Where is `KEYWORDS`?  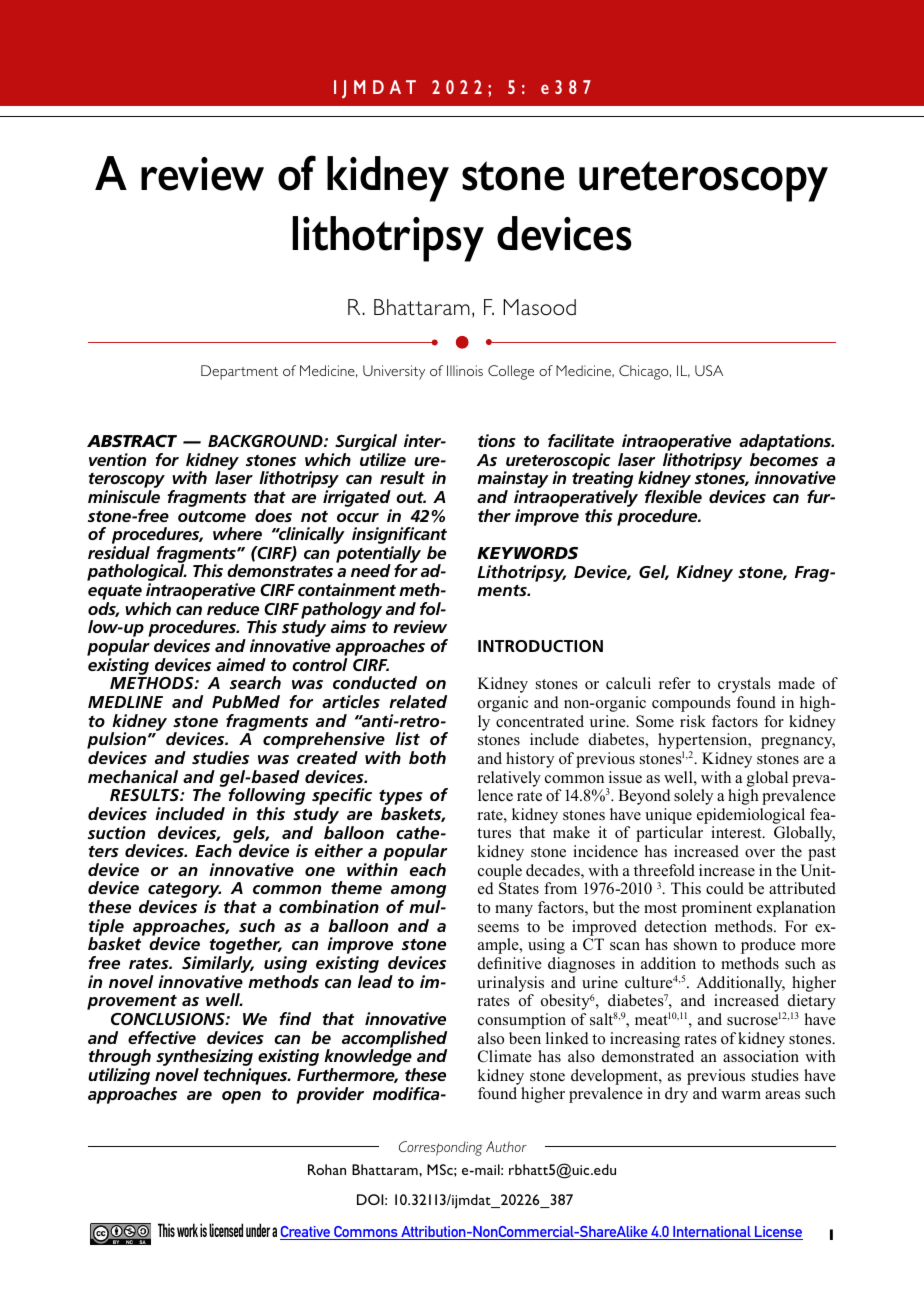
KEYWORDS is located at coordinates (527, 553).
